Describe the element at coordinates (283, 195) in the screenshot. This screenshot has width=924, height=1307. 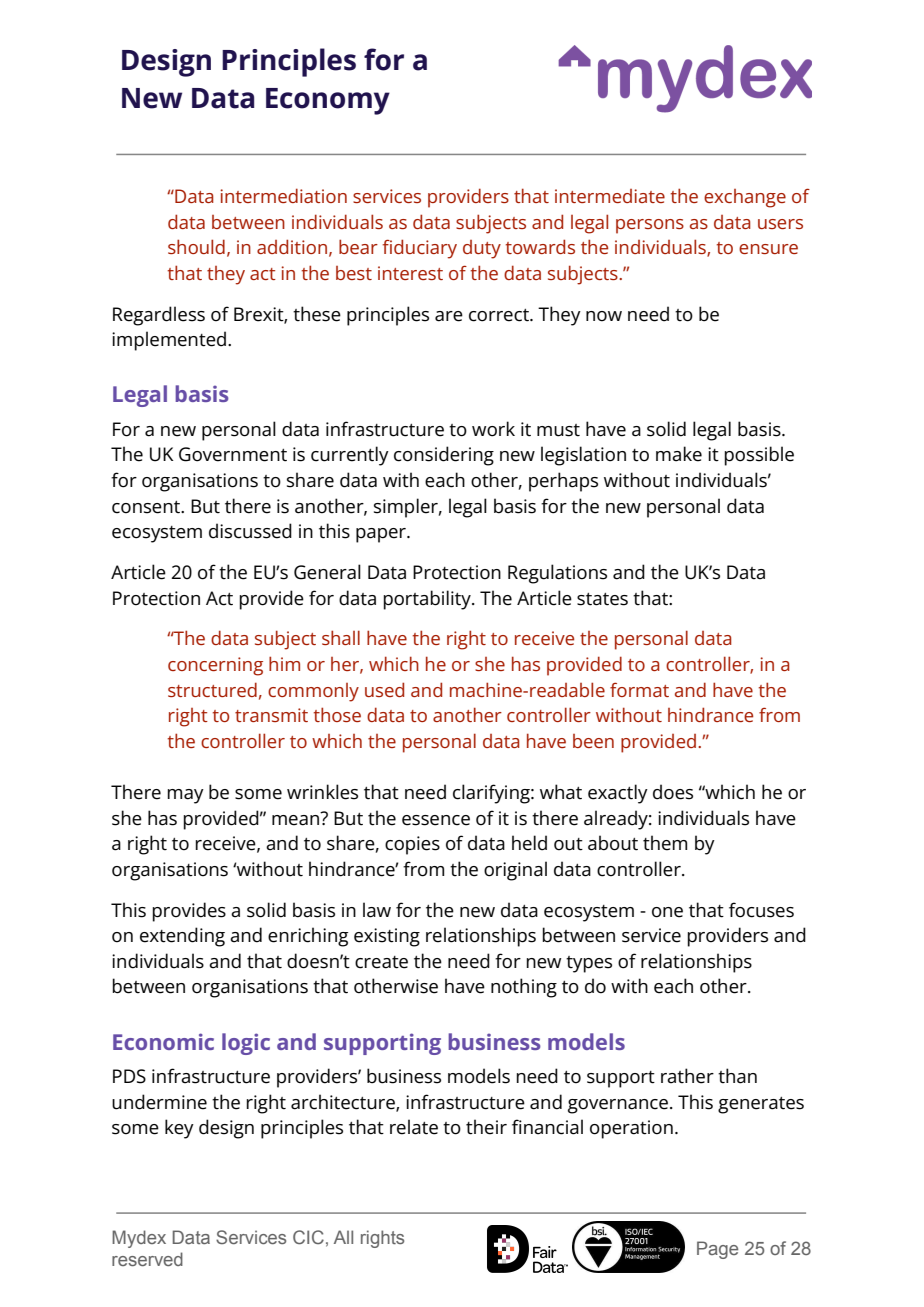
I see `intermediation` at that location.
